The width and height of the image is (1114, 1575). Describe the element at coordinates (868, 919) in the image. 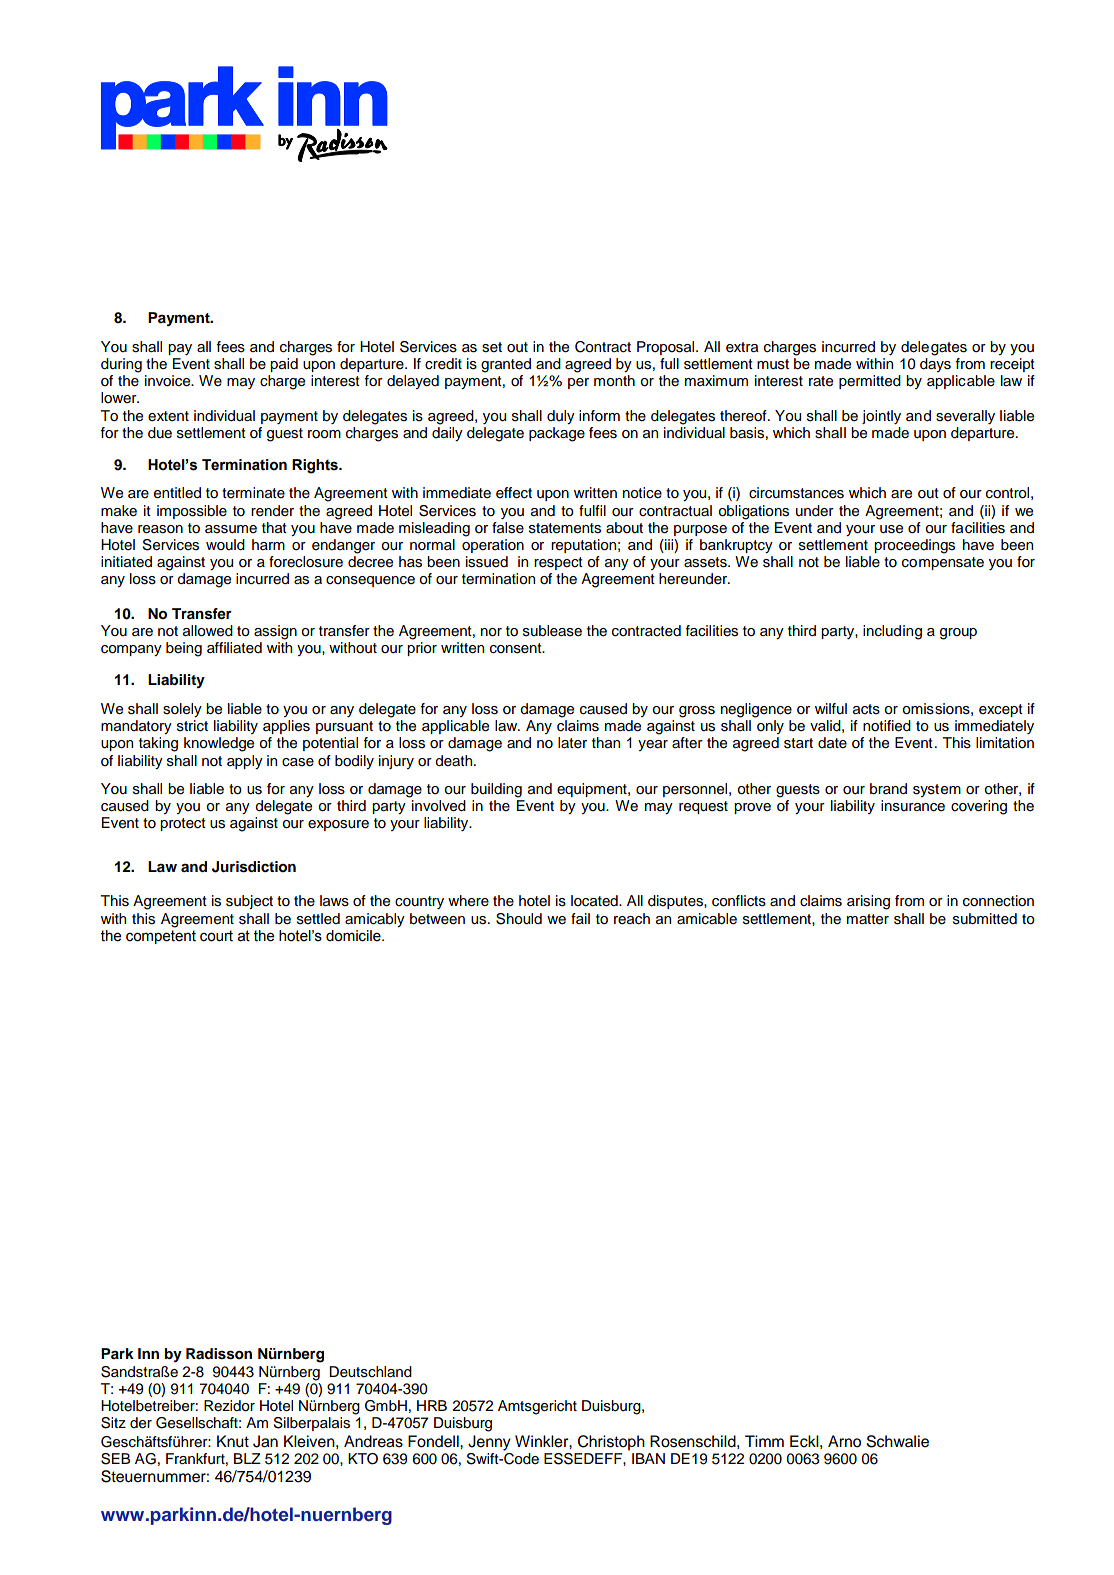

I see `matter` at that location.
